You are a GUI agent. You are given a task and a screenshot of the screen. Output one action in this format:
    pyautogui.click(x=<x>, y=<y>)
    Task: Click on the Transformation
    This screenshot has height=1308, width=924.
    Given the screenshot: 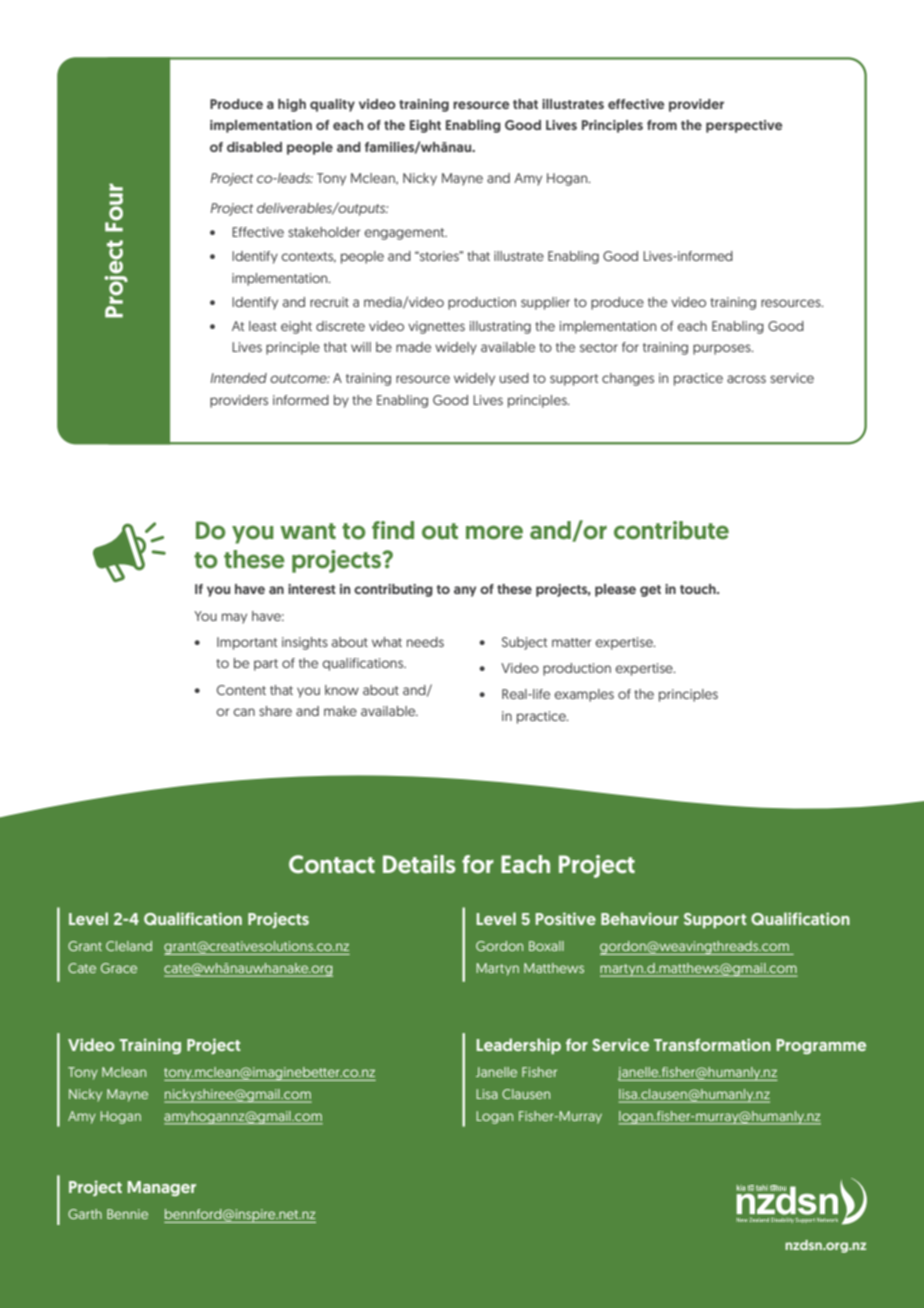 What is the action you would take?
    pyautogui.click(x=712, y=1044)
